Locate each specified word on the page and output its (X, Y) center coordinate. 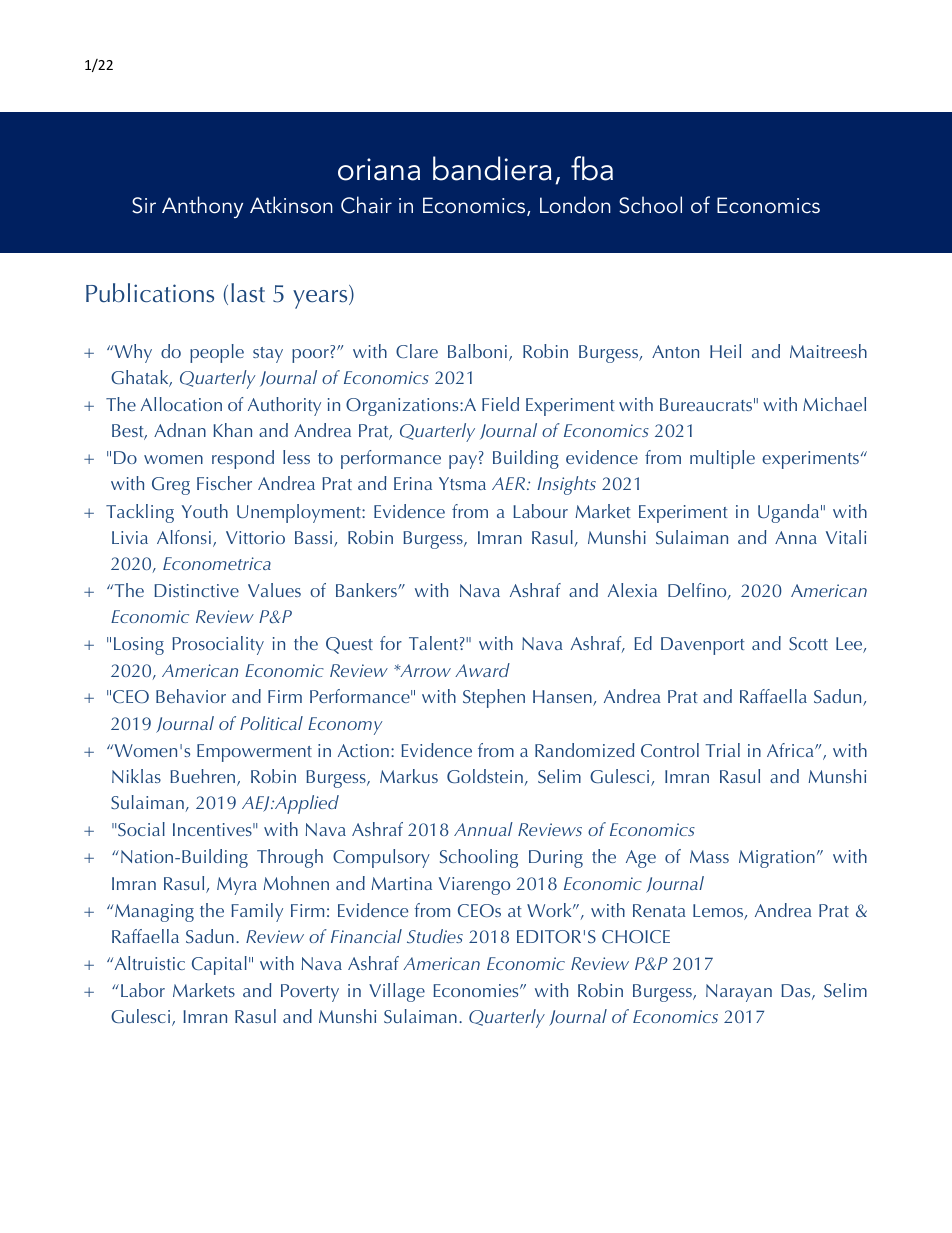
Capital (219, 965)
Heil (725, 351)
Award (482, 670)
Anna (796, 537)
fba (592, 168)
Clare (417, 351)
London (575, 205)
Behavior (191, 696)
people (217, 353)
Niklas (136, 776)
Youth (205, 511)
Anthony (202, 207)
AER (508, 483)
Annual (483, 829)
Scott (808, 643)
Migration (777, 859)
